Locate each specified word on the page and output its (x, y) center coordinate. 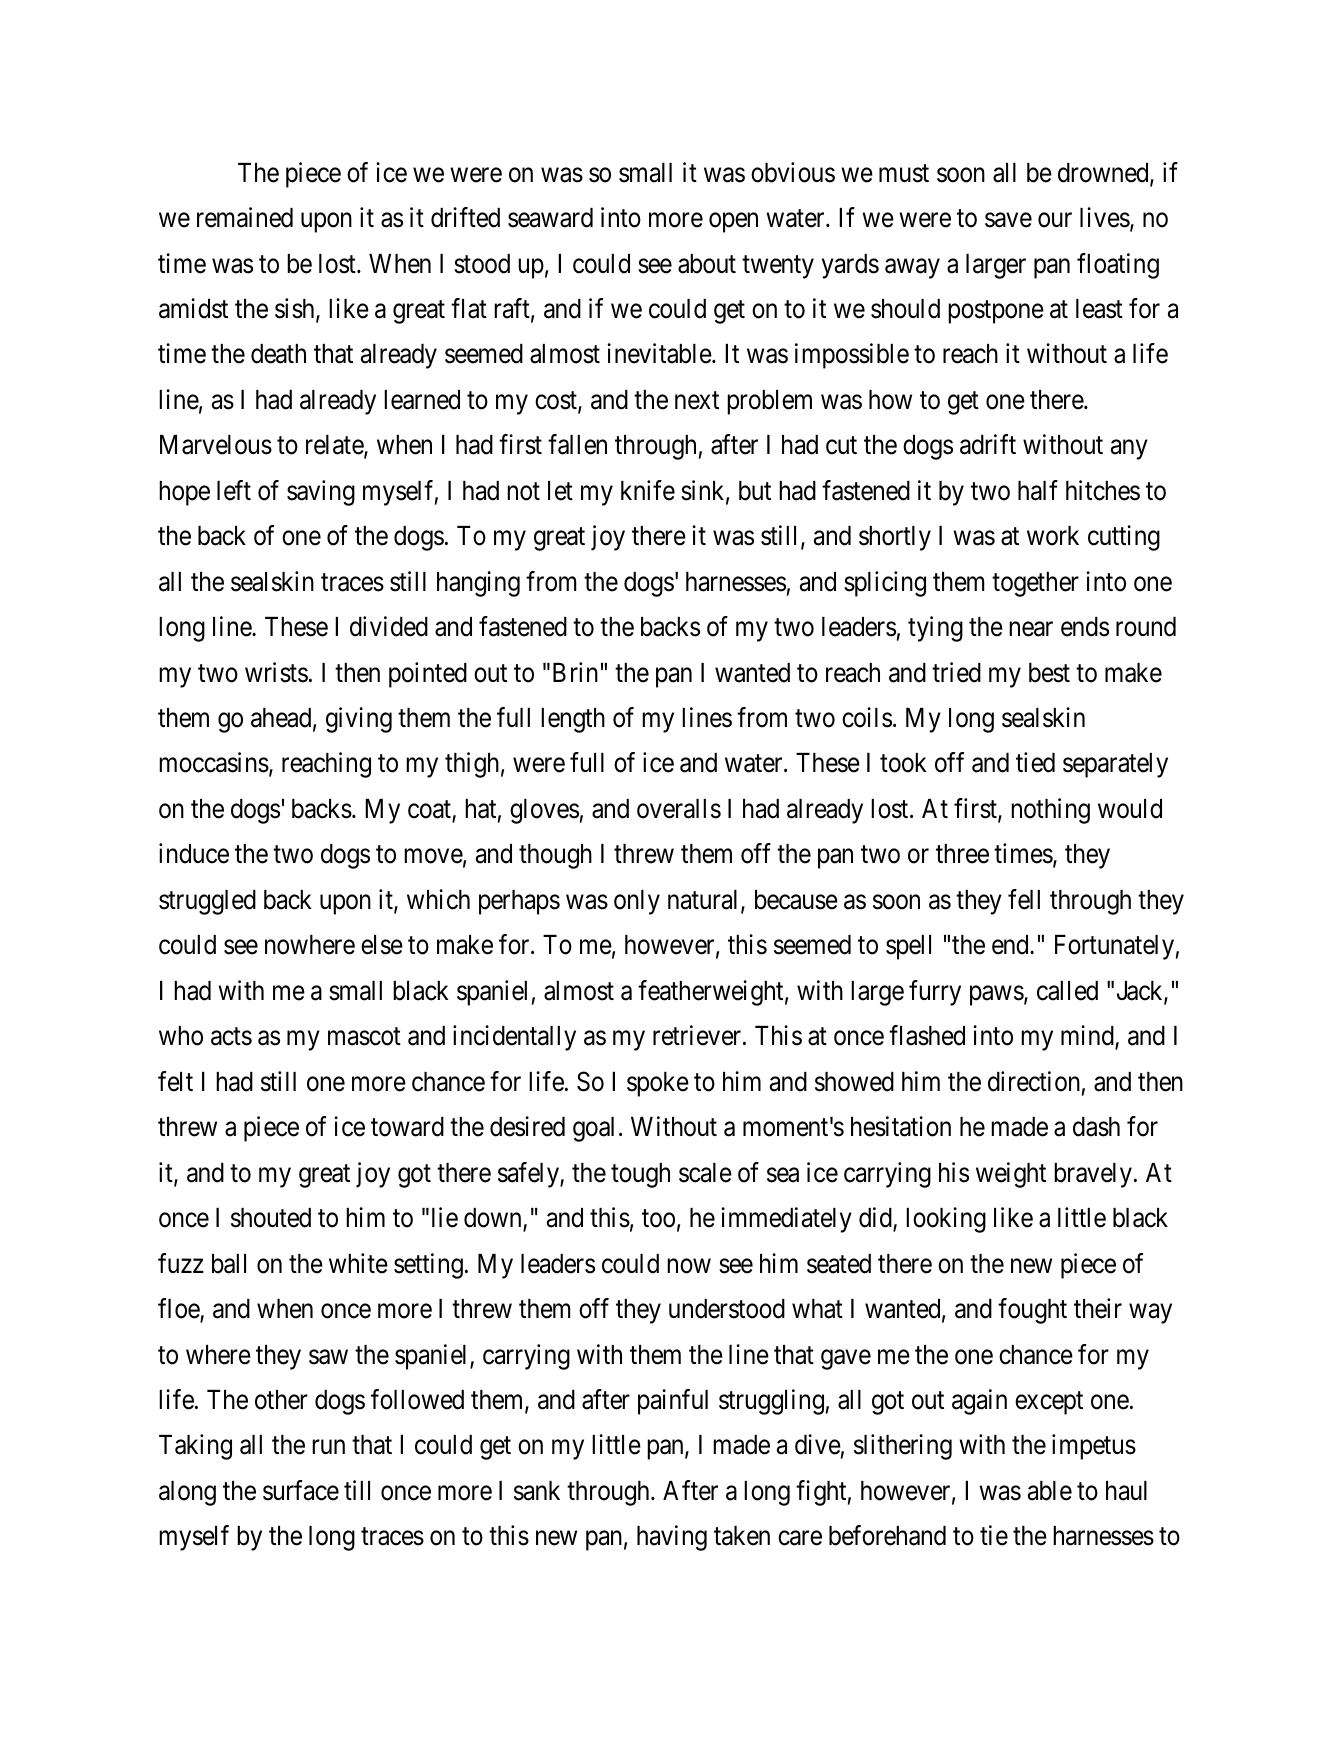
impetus (1094, 1447)
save (1008, 220)
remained (245, 217)
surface (301, 1490)
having (672, 1538)
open (733, 223)
